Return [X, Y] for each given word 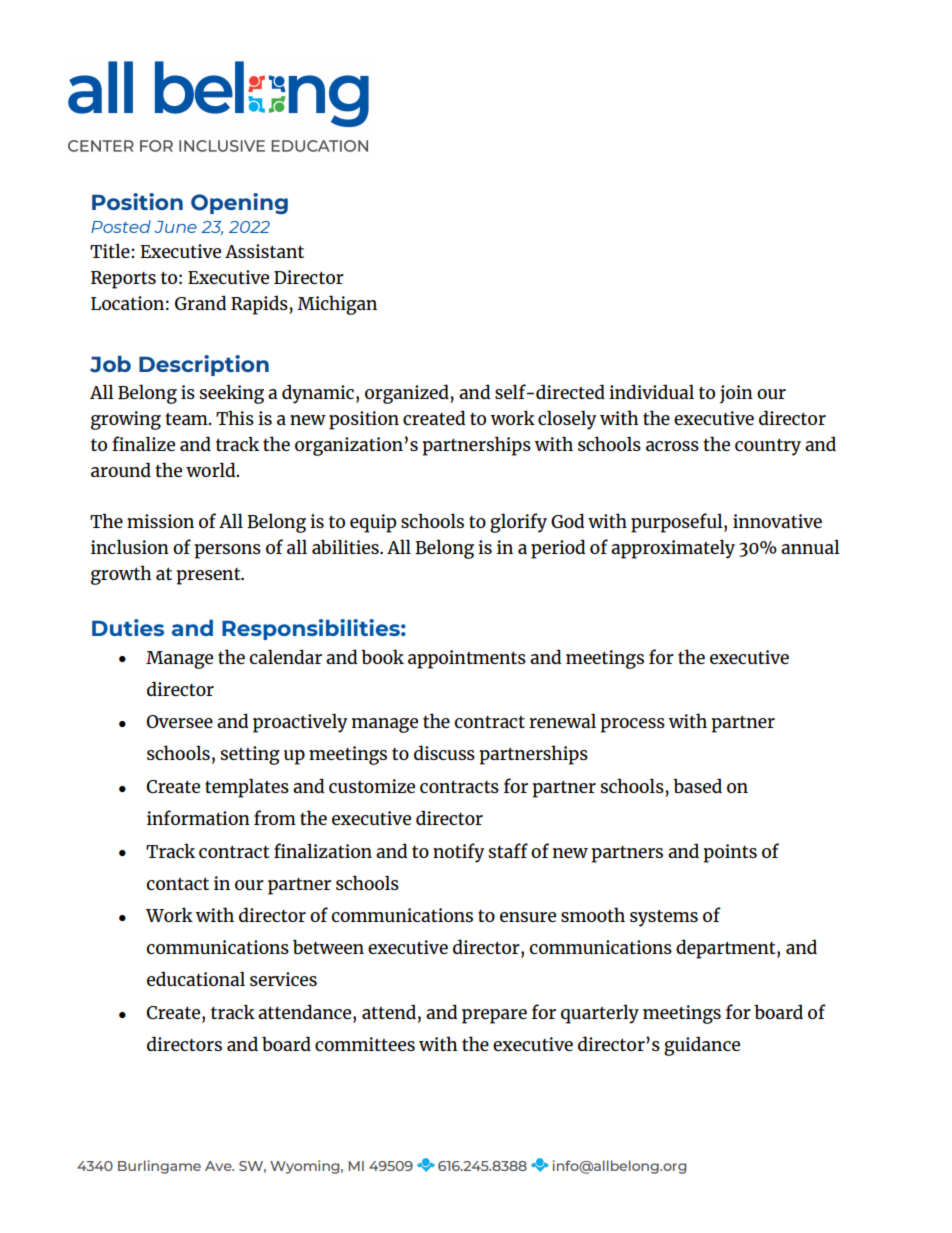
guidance [702, 1046]
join [736, 394]
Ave [219, 1166]
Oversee [179, 721]
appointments [467, 659]
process [633, 725]
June [175, 227]
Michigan [337, 305]
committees [365, 1044]
